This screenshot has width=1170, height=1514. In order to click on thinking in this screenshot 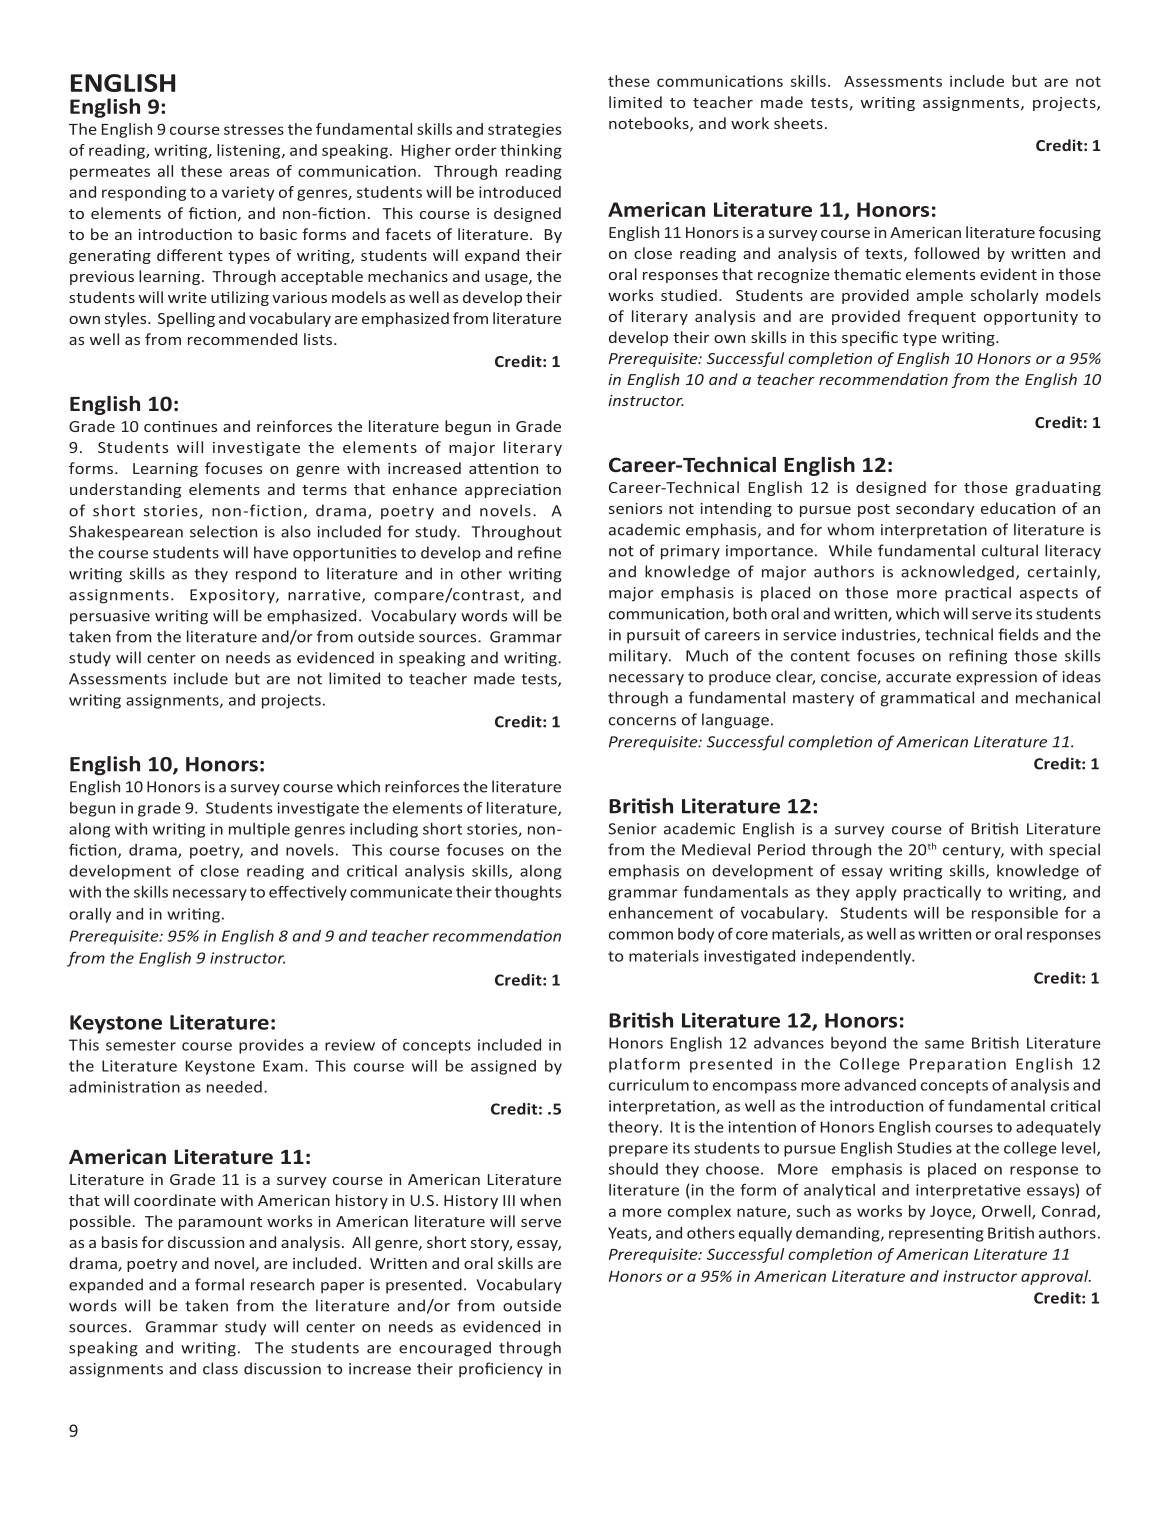, I will do `click(531, 151)`.
